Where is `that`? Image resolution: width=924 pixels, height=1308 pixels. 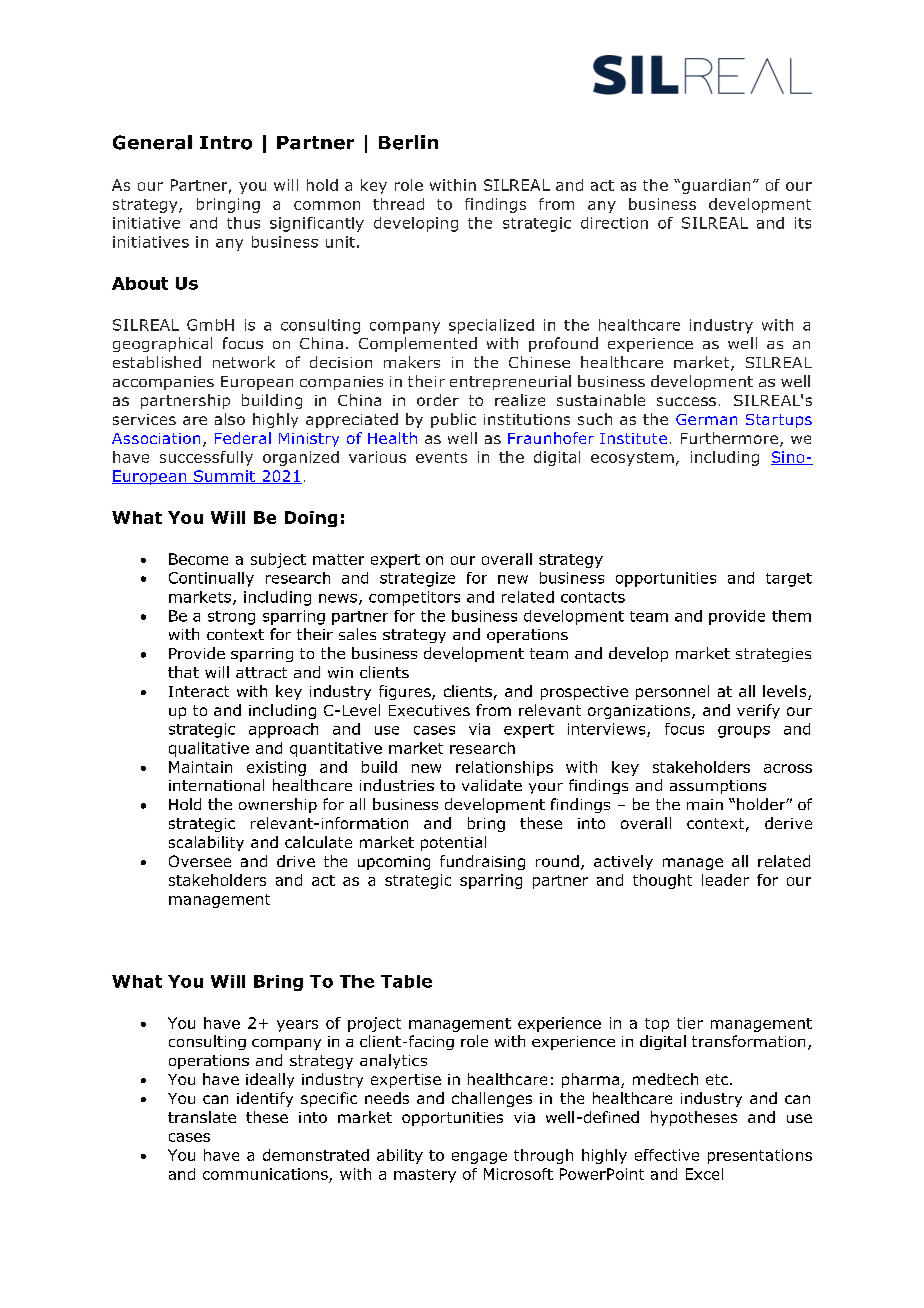 that is located at coordinates (183, 672).
